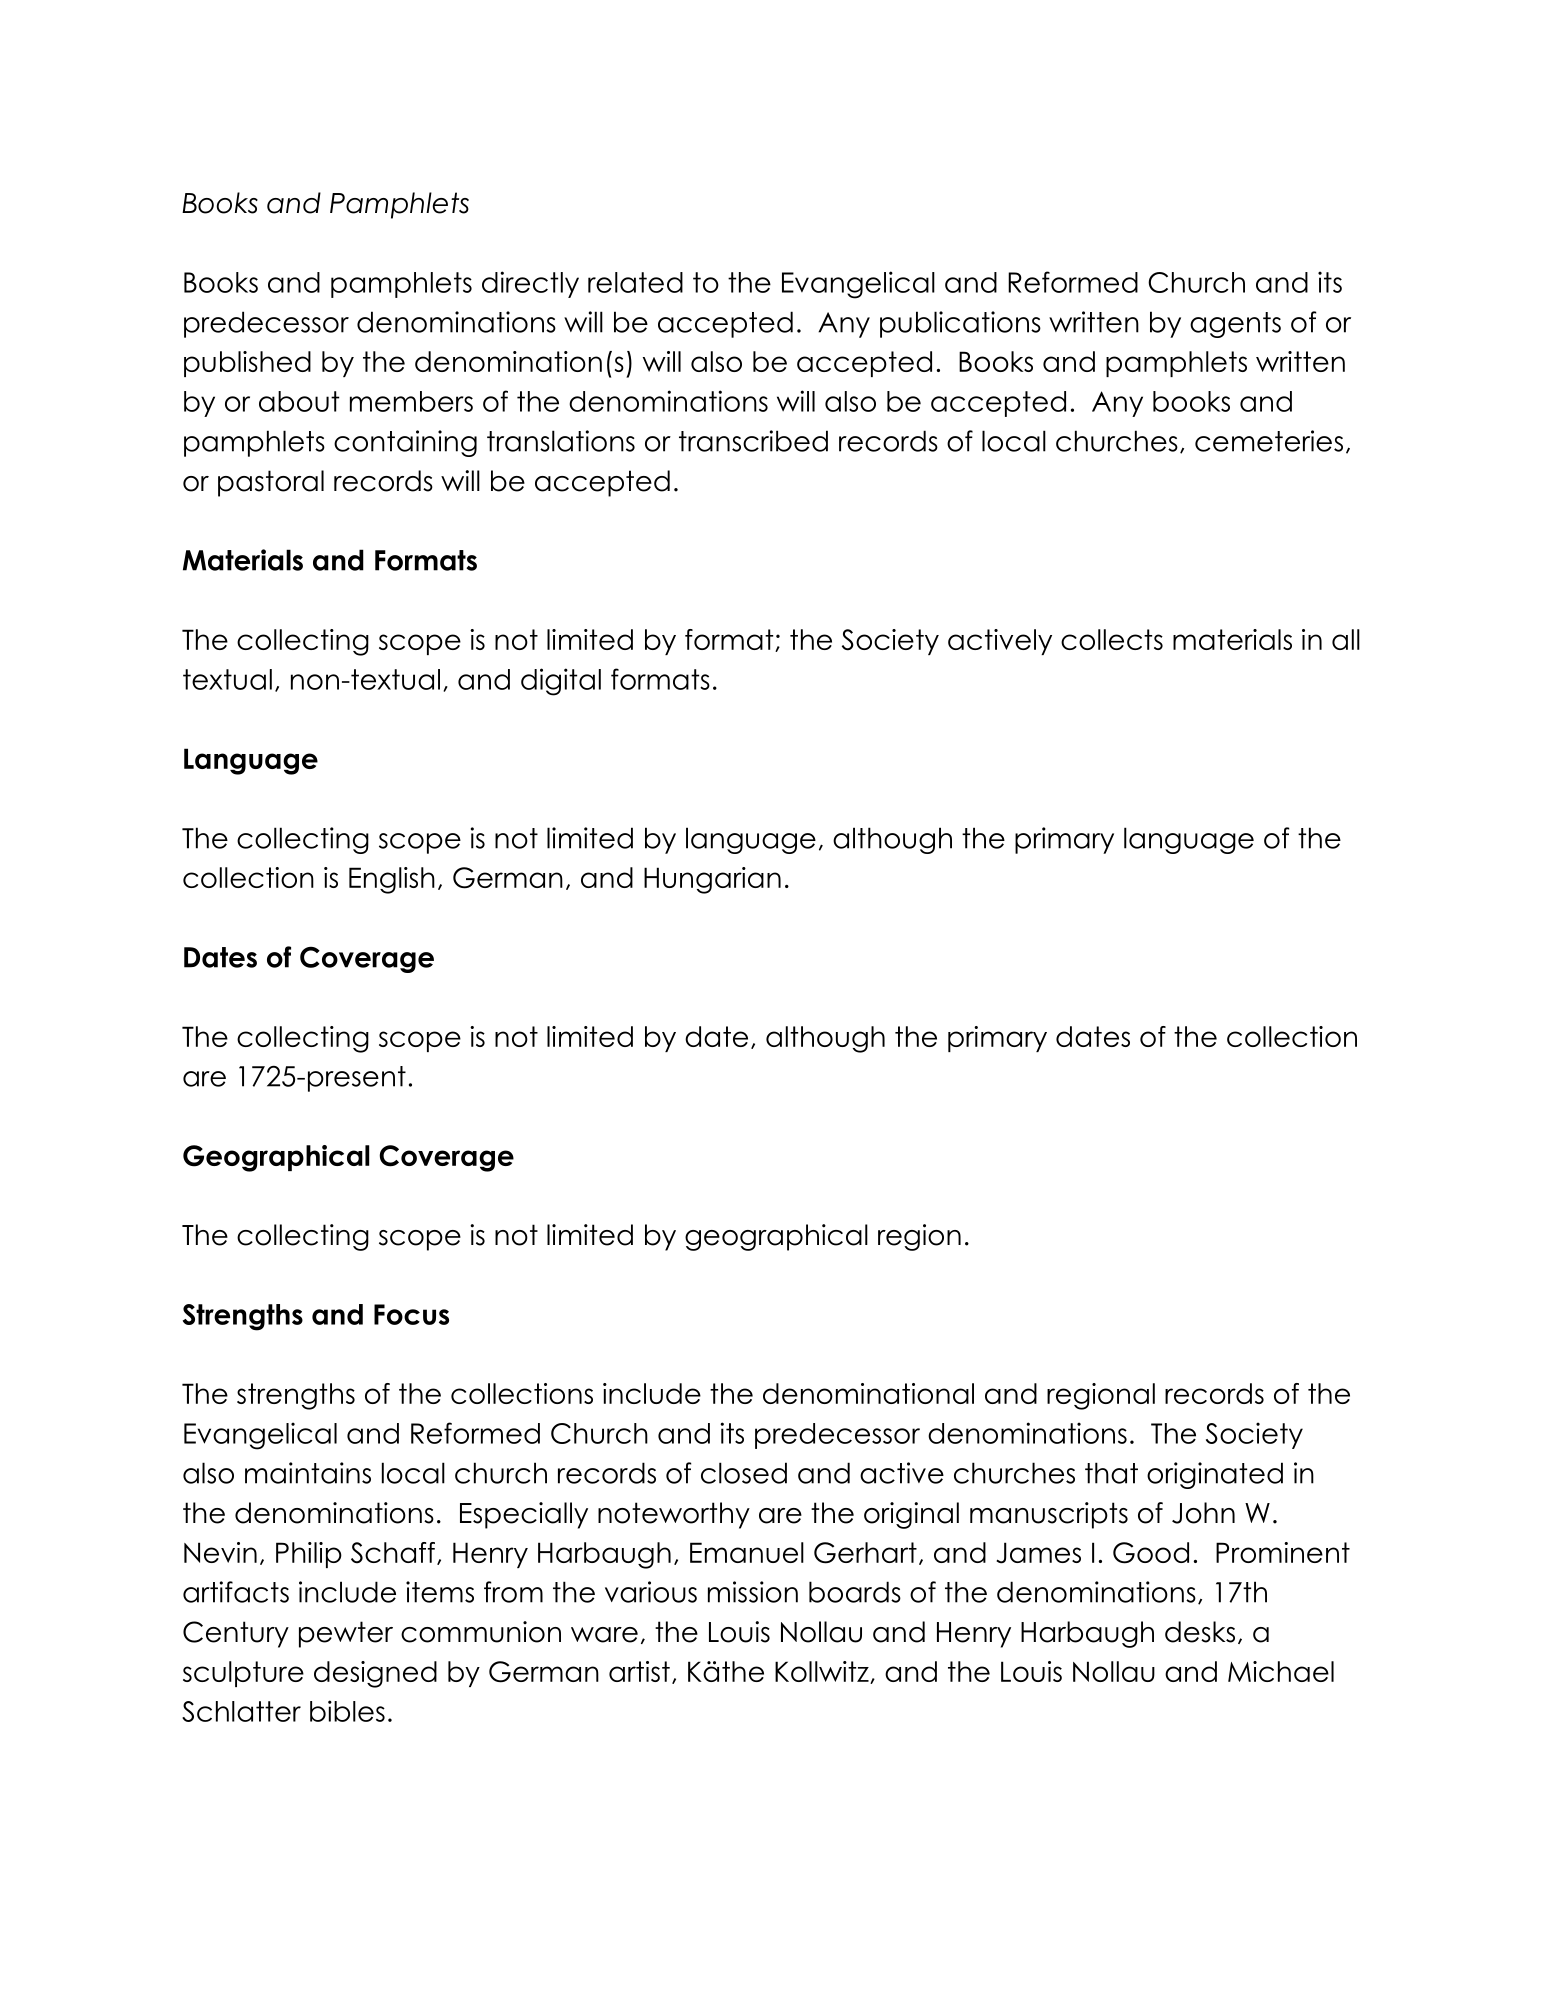 The image size is (1546, 2001). Describe the element at coordinates (1112, 639) in the screenshot. I see `collects` at that location.
